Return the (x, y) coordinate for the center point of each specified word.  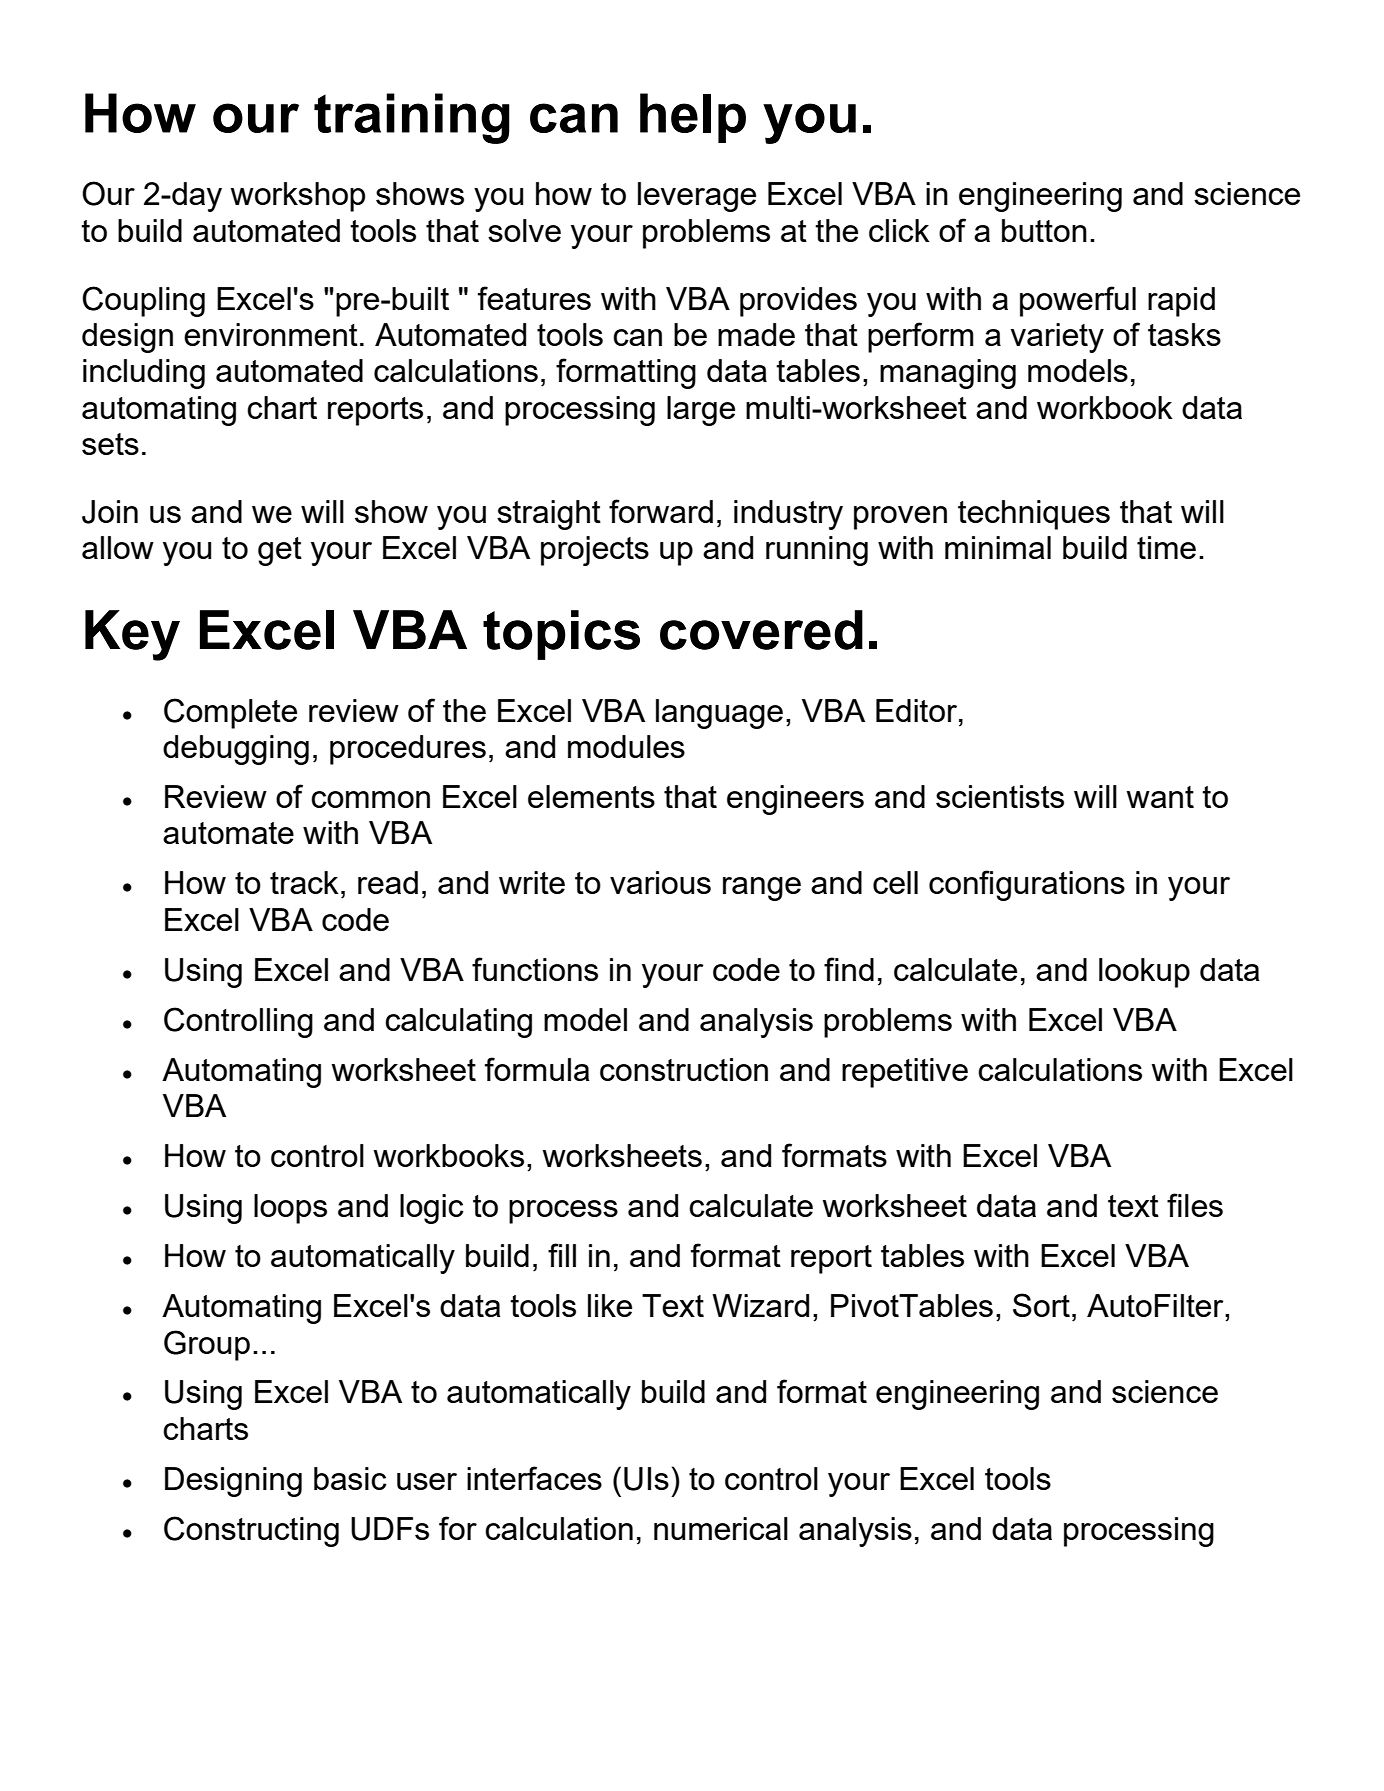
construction (684, 1069)
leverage (697, 197)
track (304, 882)
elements (591, 796)
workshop (297, 197)
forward (661, 511)
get (280, 551)
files (1195, 1205)
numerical (721, 1528)
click (899, 230)
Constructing (251, 1531)
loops (290, 1209)
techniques (1034, 515)
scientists (1000, 796)
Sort (1041, 1305)
